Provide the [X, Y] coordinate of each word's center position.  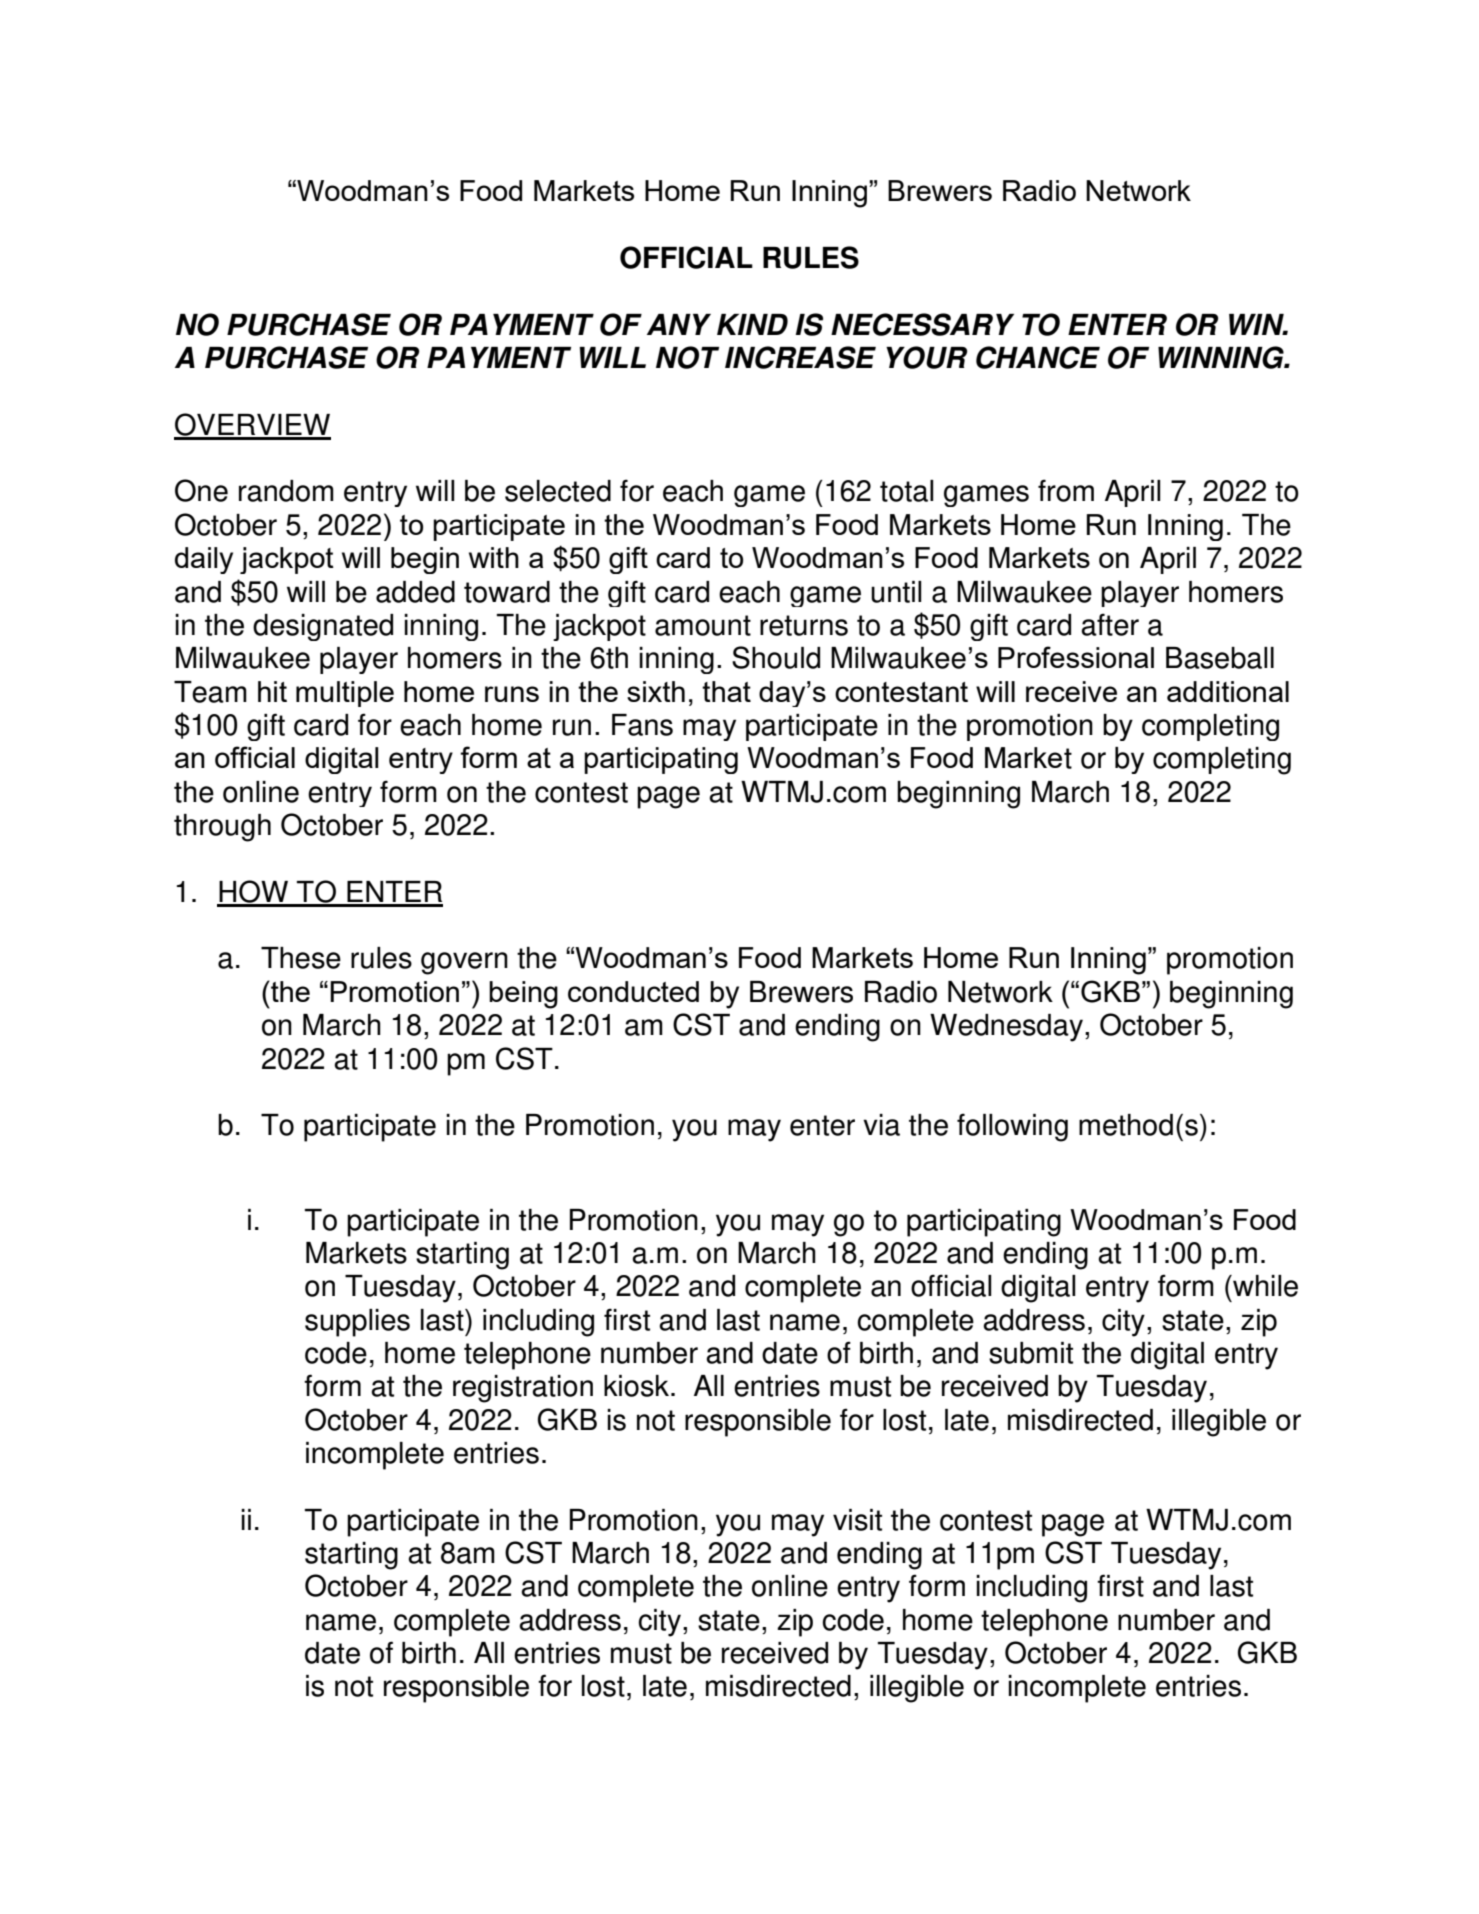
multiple [345, 694]
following [1012, 1127]
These [301, 958]
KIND [752, 324]
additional [1228, 691]
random [286, 491]
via [881, 1125]
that [726, 691]
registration [523, 1389]
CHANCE [1038, 357]
